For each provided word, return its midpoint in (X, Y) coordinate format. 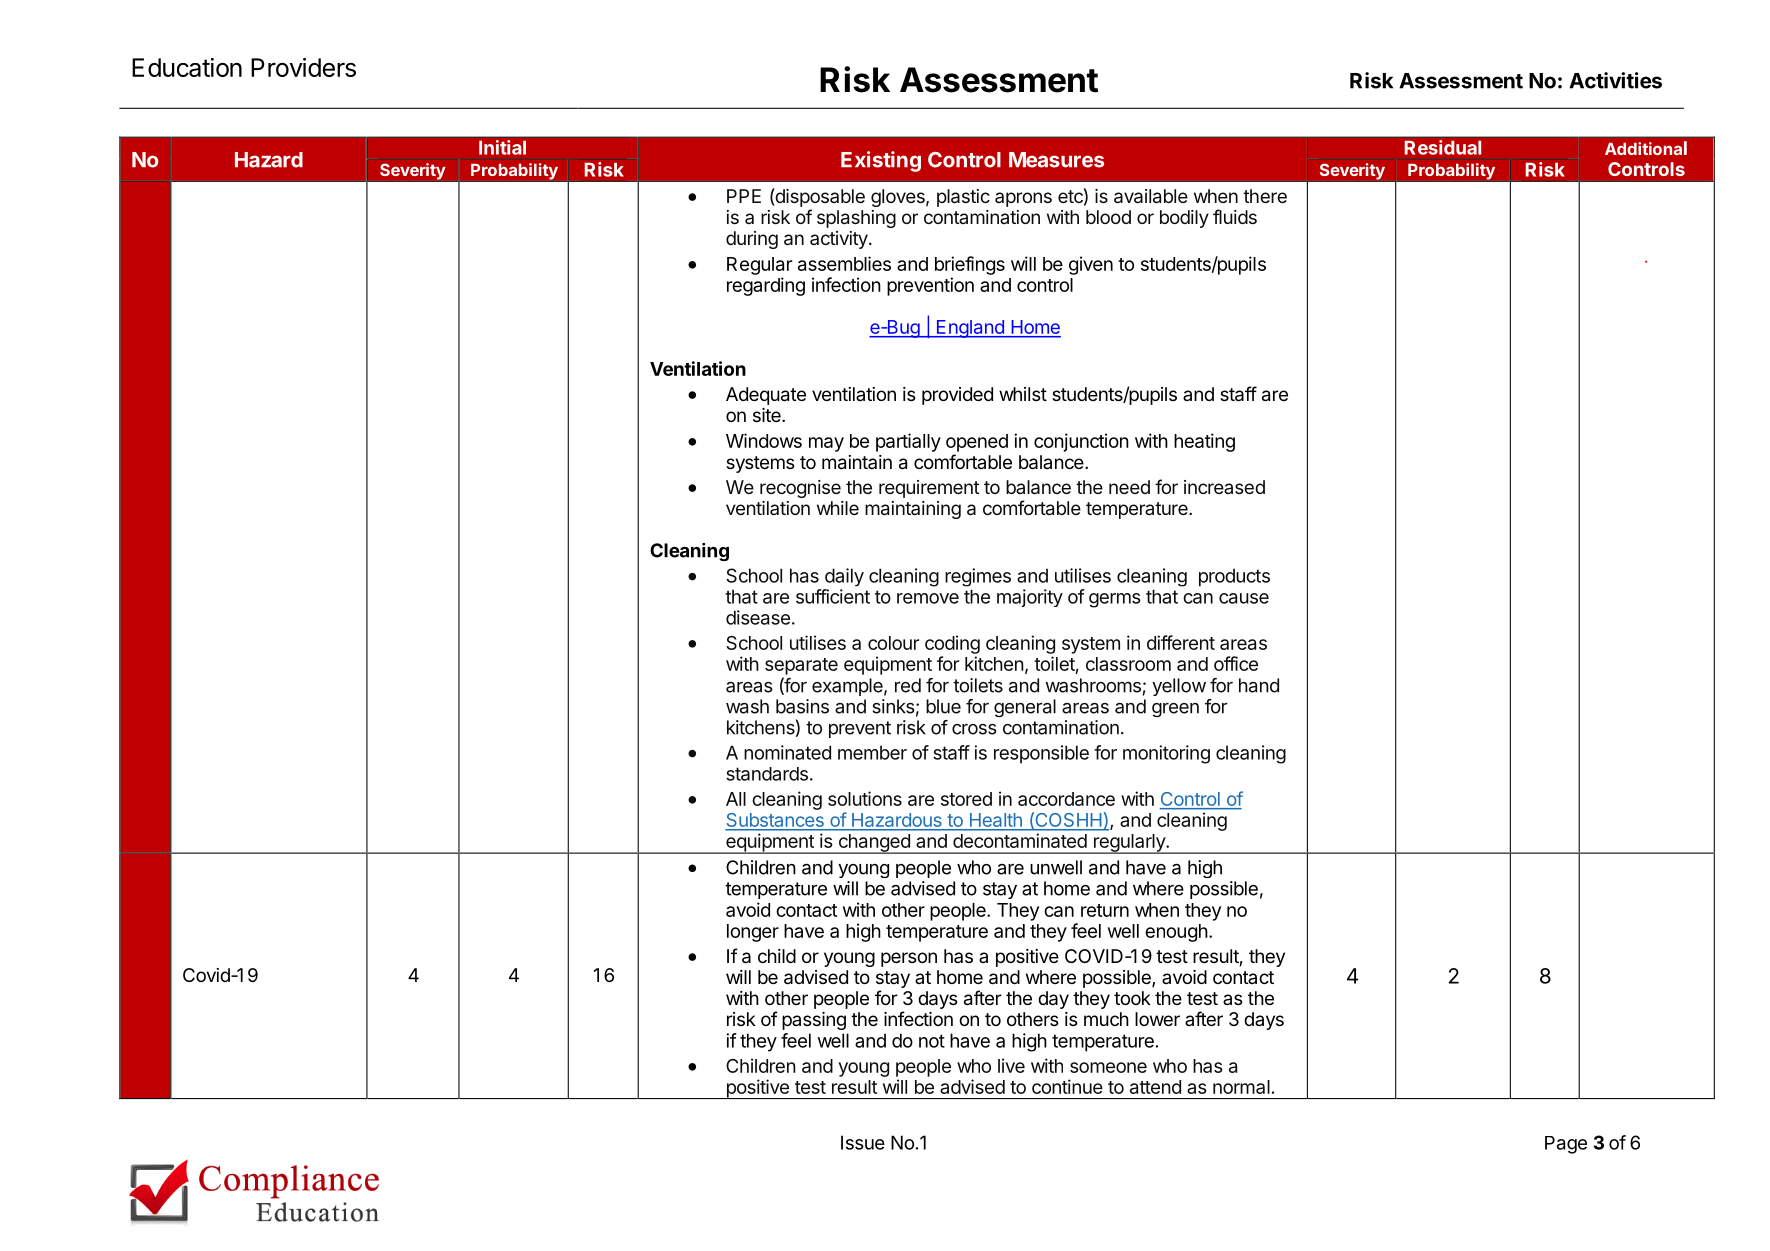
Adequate (766, 396)
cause (1244, 598)
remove (928, 598)
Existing (881, 161)
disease (758, 617)
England (970, 329)
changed (874, 844)
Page (1566, 1145)
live (1011, 1065)
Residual (1442, 147)
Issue (863, 1142)
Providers (303, 67)
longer (753, 933)
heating (1204, 442)
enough (1176, 933)
